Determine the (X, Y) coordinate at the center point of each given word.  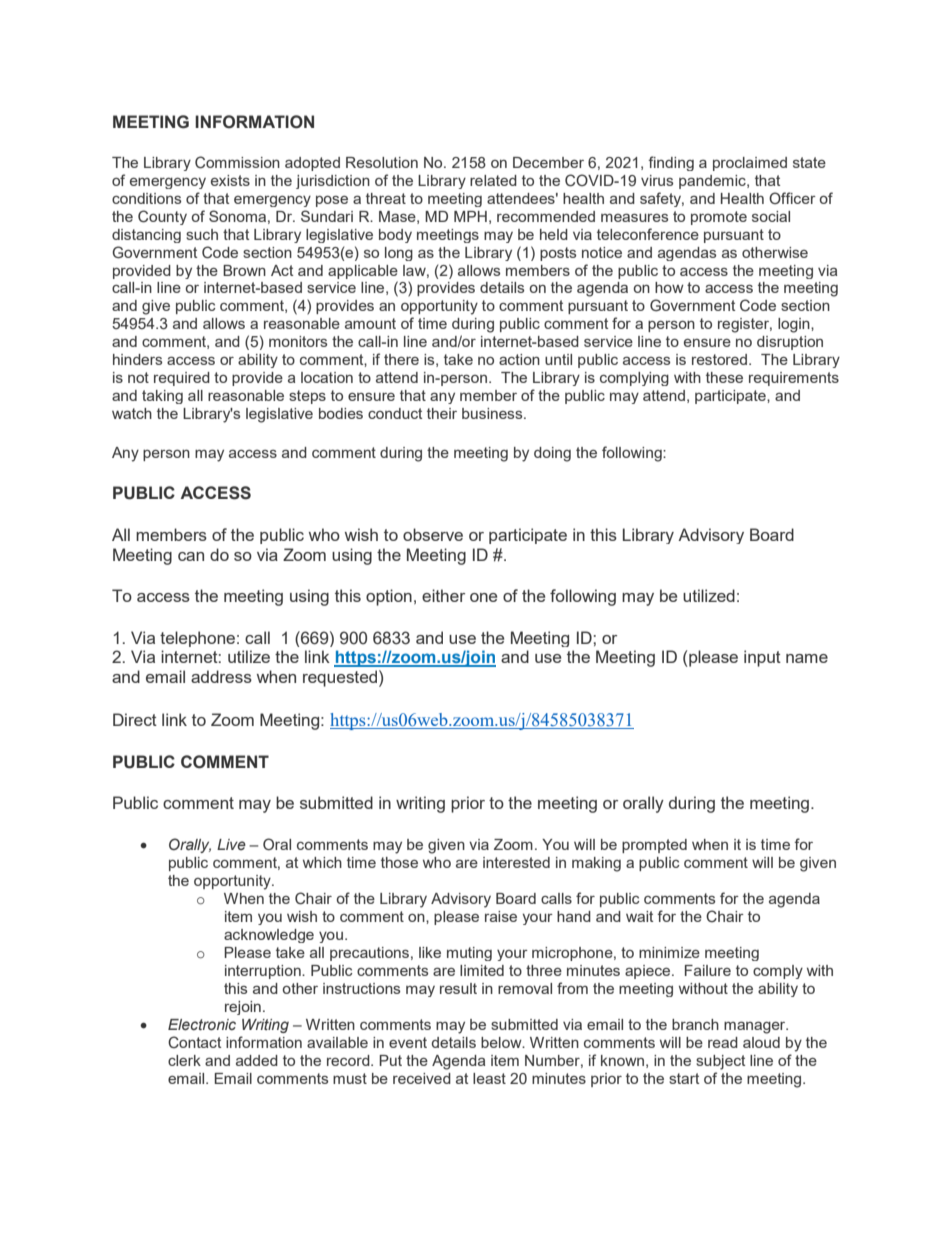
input (762, 658)
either (443, 595)
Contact (194, 1042)
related (493, 180)
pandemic (713, 182)
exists (230, 180)
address (221, 676)
